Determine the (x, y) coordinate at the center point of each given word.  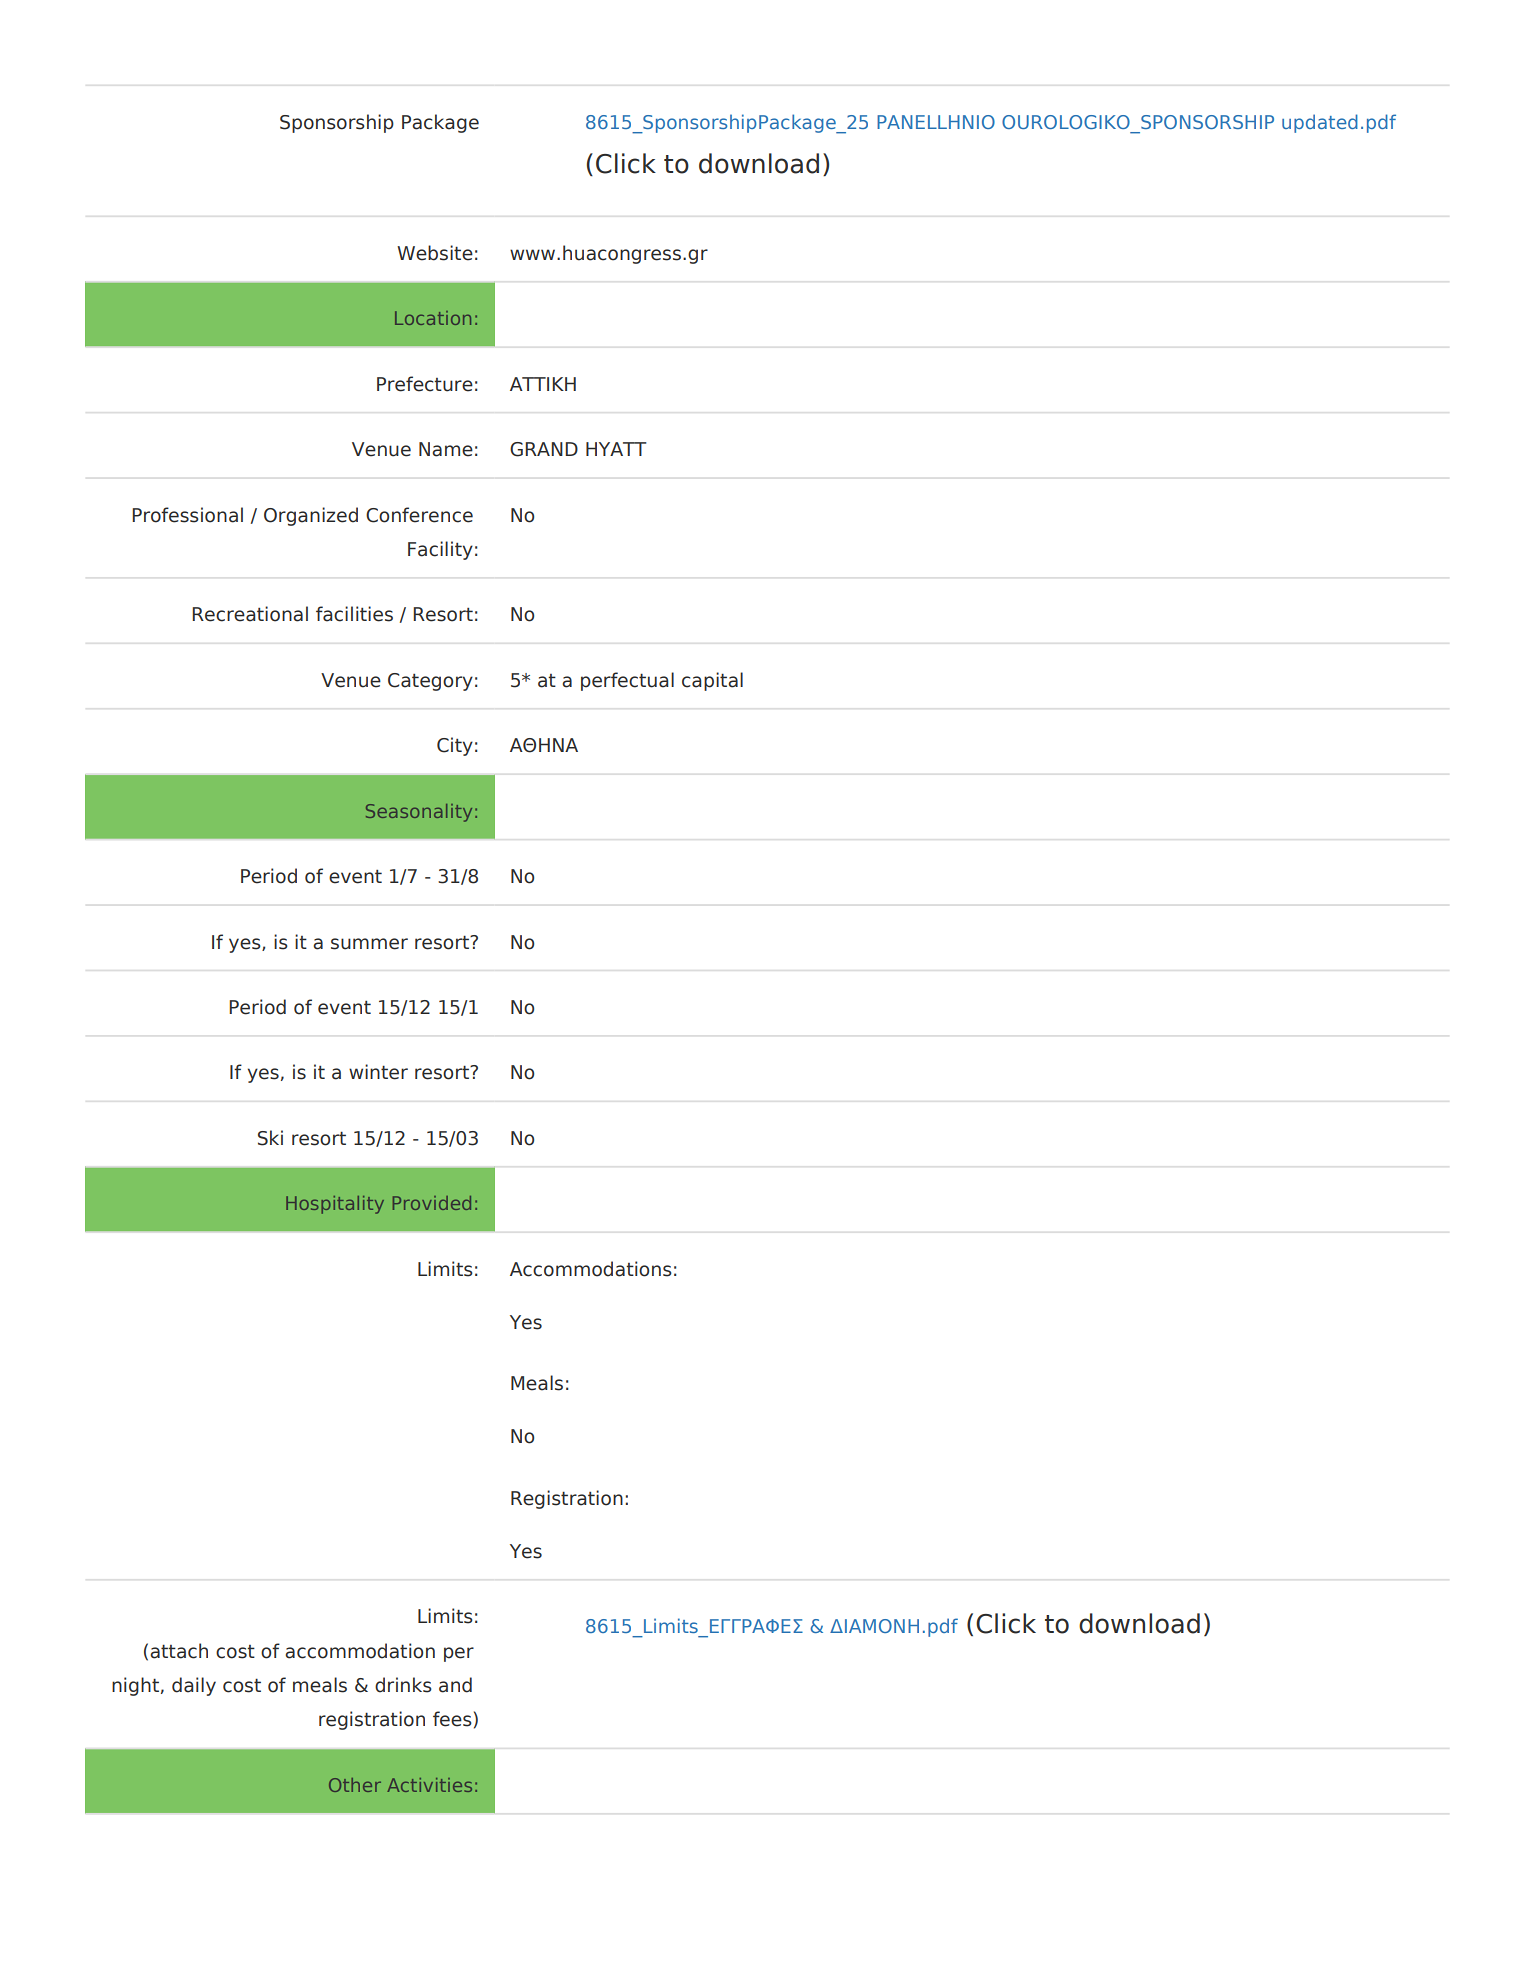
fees (452, 1719)
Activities (429, 1785)
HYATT (616, 449)
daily (194, 1686)
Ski (270, 1138)
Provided (432, 1203)
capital (712, 681)
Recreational (250, 614)
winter (378, 1072)
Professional (187, 515)
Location (433, 318)
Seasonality (419, 813)
